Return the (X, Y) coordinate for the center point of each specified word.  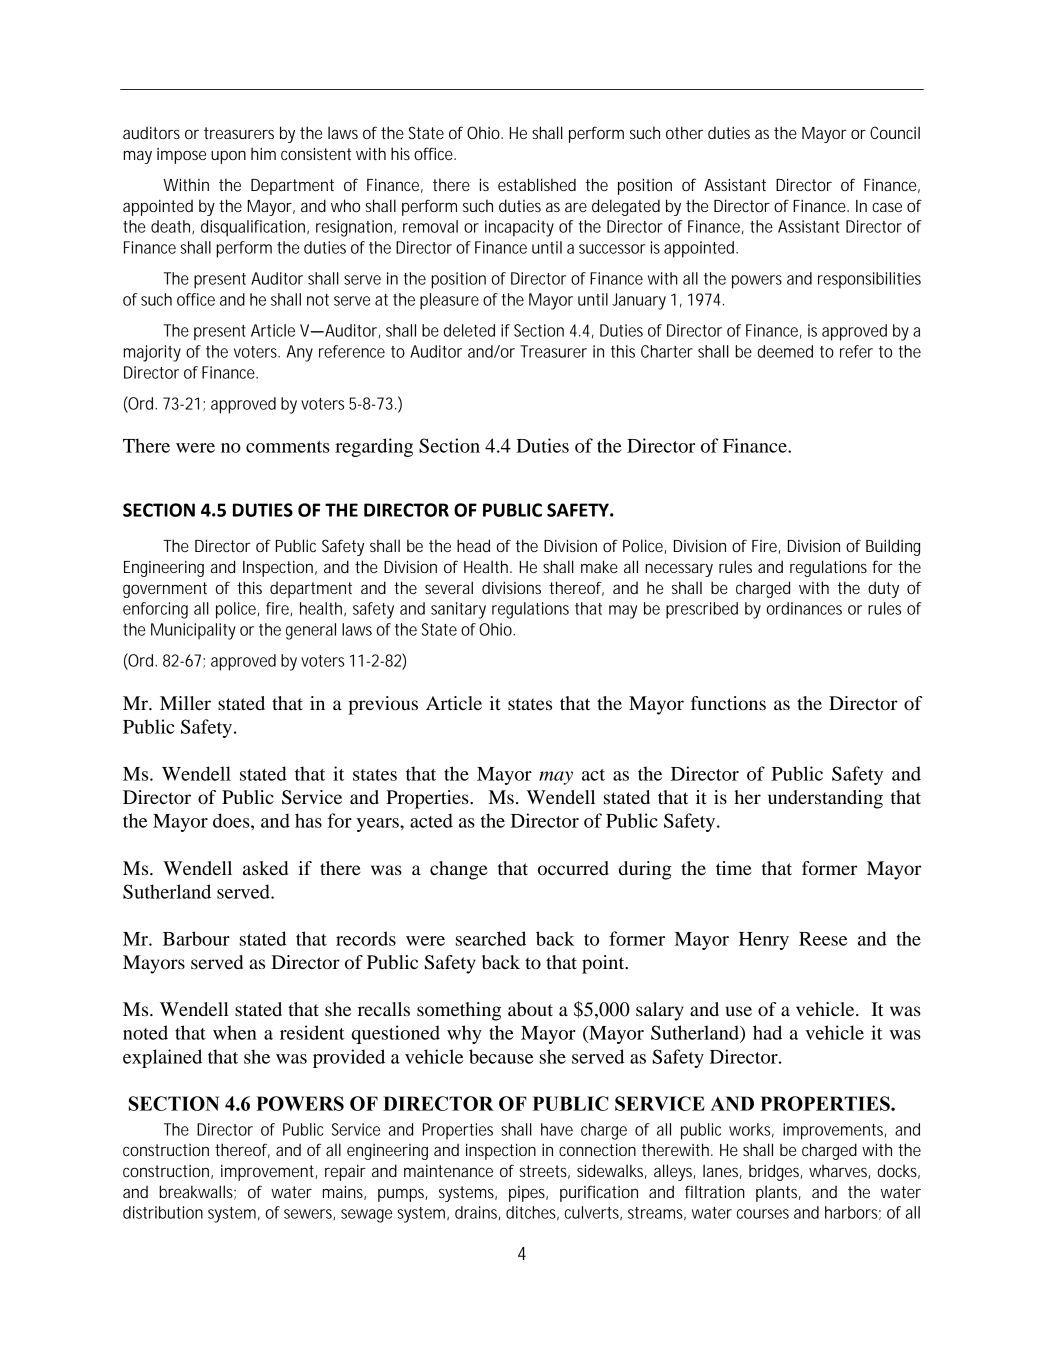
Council (895, 132)
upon (228, 157)
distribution (163, 1212)
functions (728, 703)
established (537, 184)
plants (778, 1193)
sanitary (458, 610)
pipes (528, 1194)
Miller (185, 703)
